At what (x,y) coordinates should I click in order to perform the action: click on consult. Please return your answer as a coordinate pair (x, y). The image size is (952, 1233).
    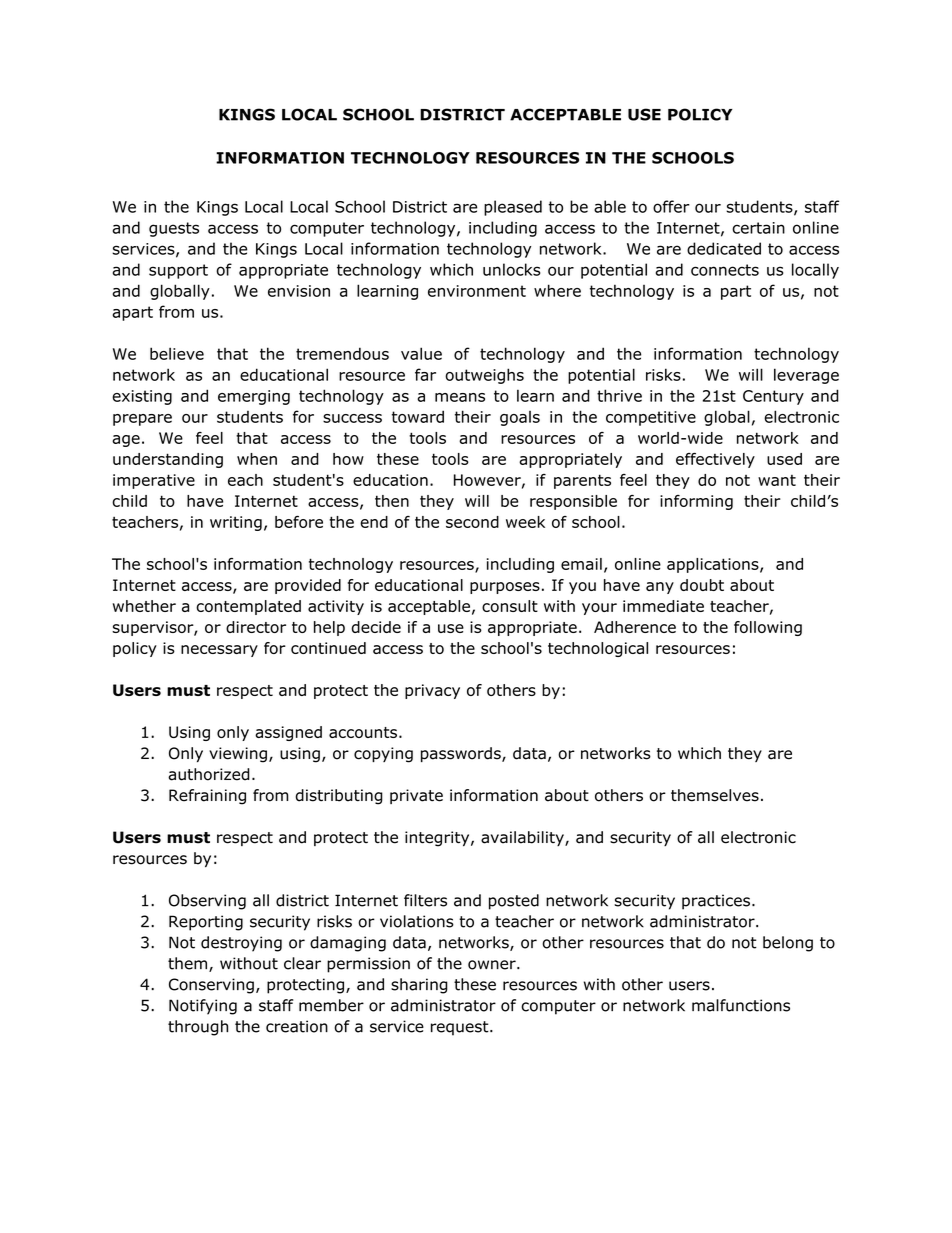
    Looking at the image, I should click on (510, 606).
